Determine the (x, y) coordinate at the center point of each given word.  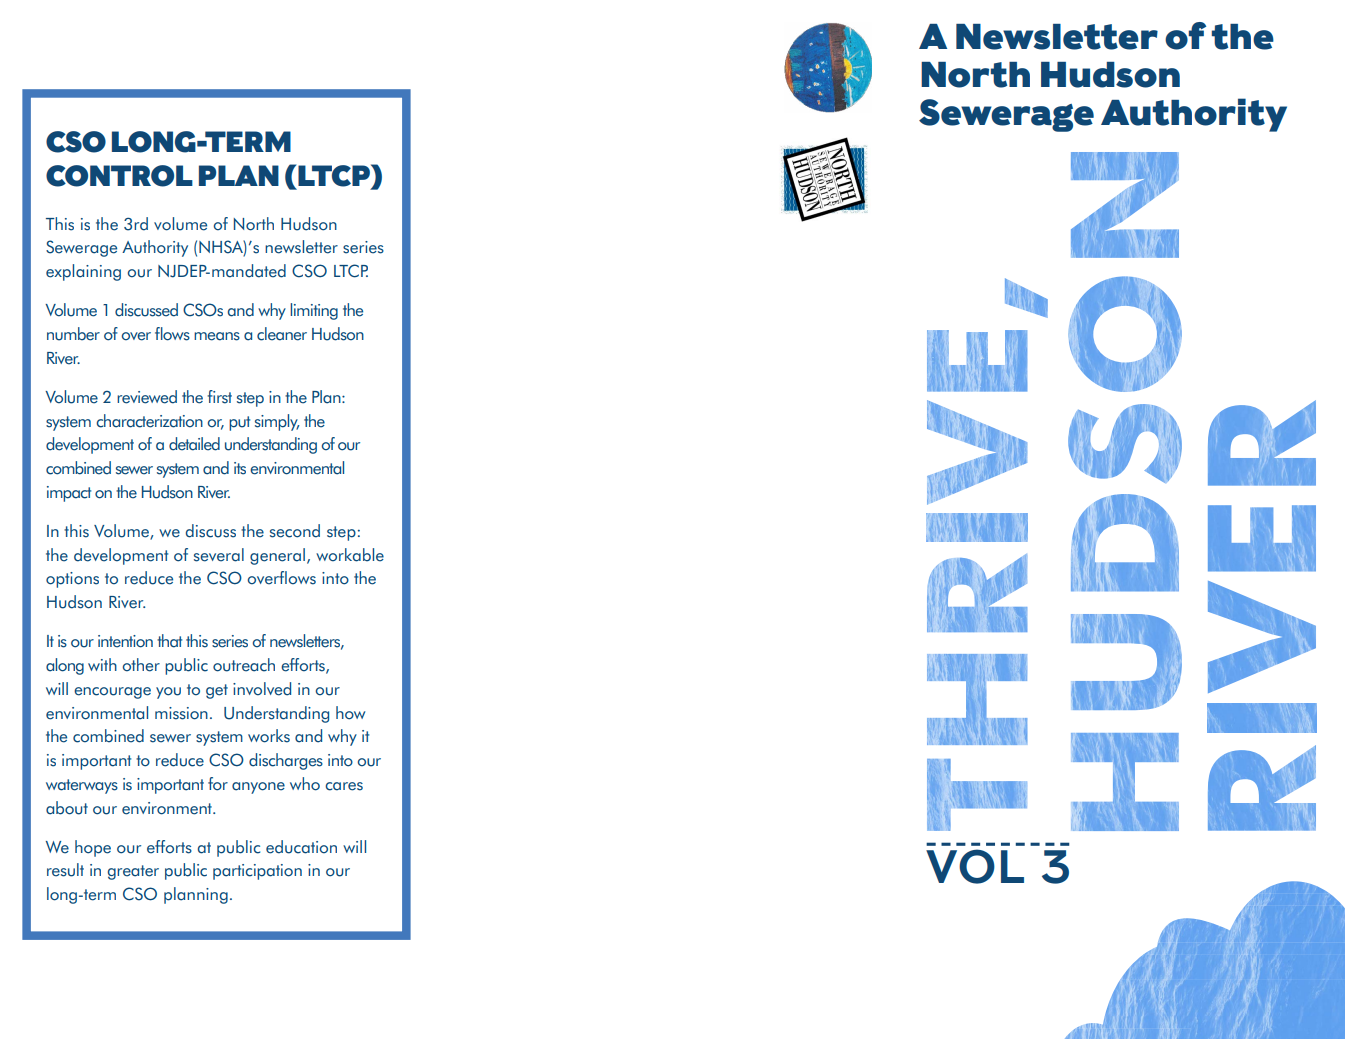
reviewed (147, 397)
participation (257, 872)
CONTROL (119, 176)
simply (277, 422)
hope (93, 848)
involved (262, 689)
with (102, 664)
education (301, 847)
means (217, 336)
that (169, 641)
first (219, 397)
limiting (314, 311)
